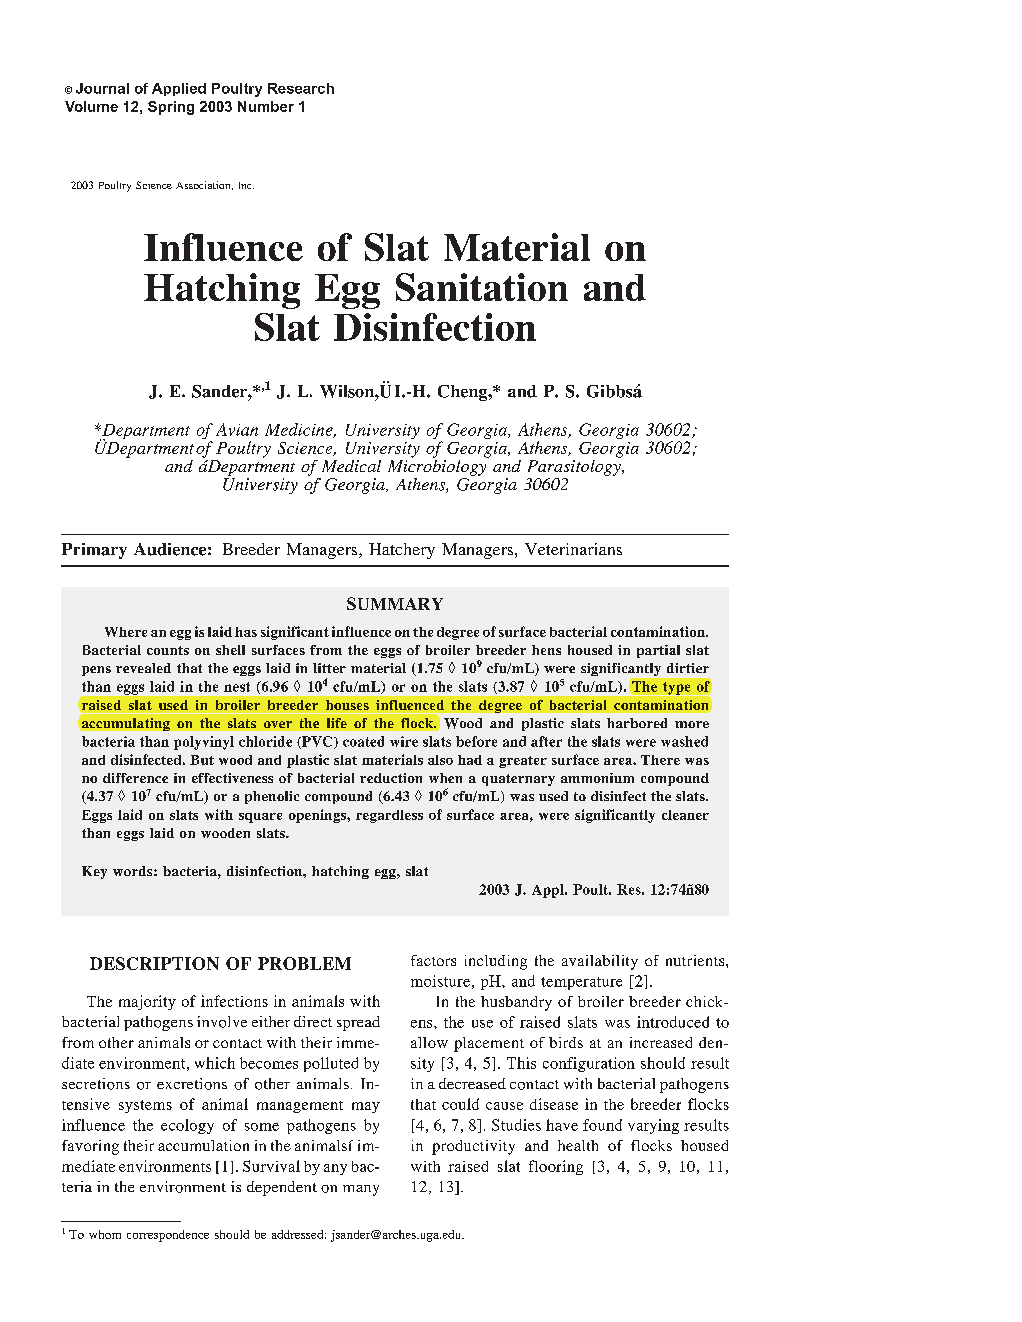 This screenshot has height=1322, width=1022. I want to click on counts, so click(168, 650).
